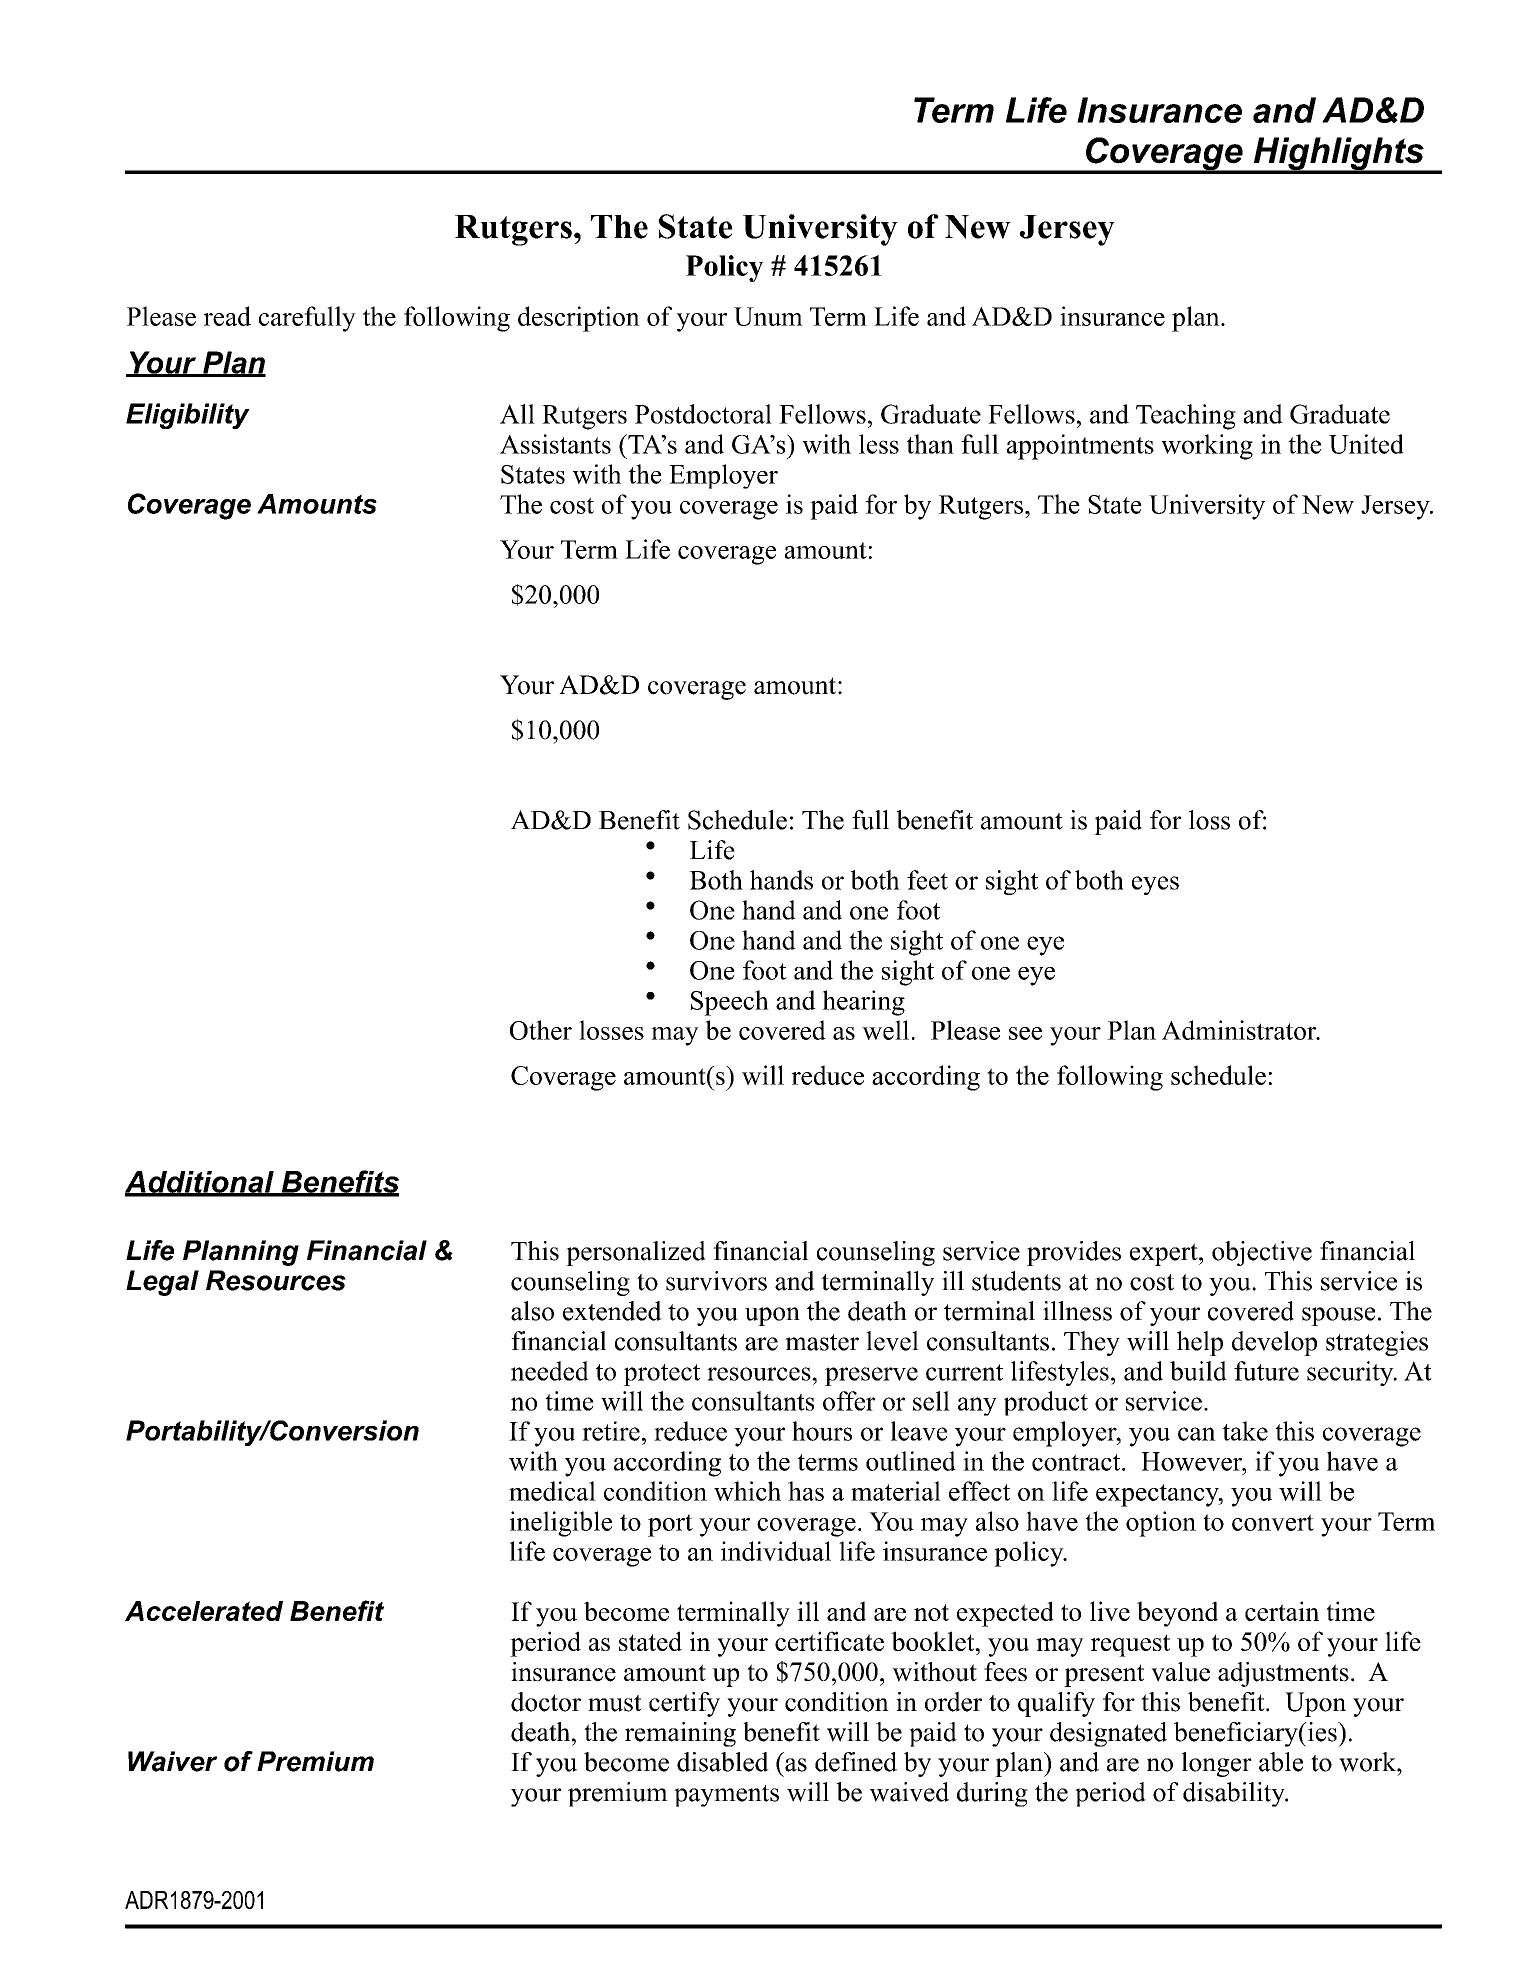 The height and width of the screenshot is (1984, 1533). Describe the element at coordinates (822, 1342) in the screenshot. I see `master` at that location.
